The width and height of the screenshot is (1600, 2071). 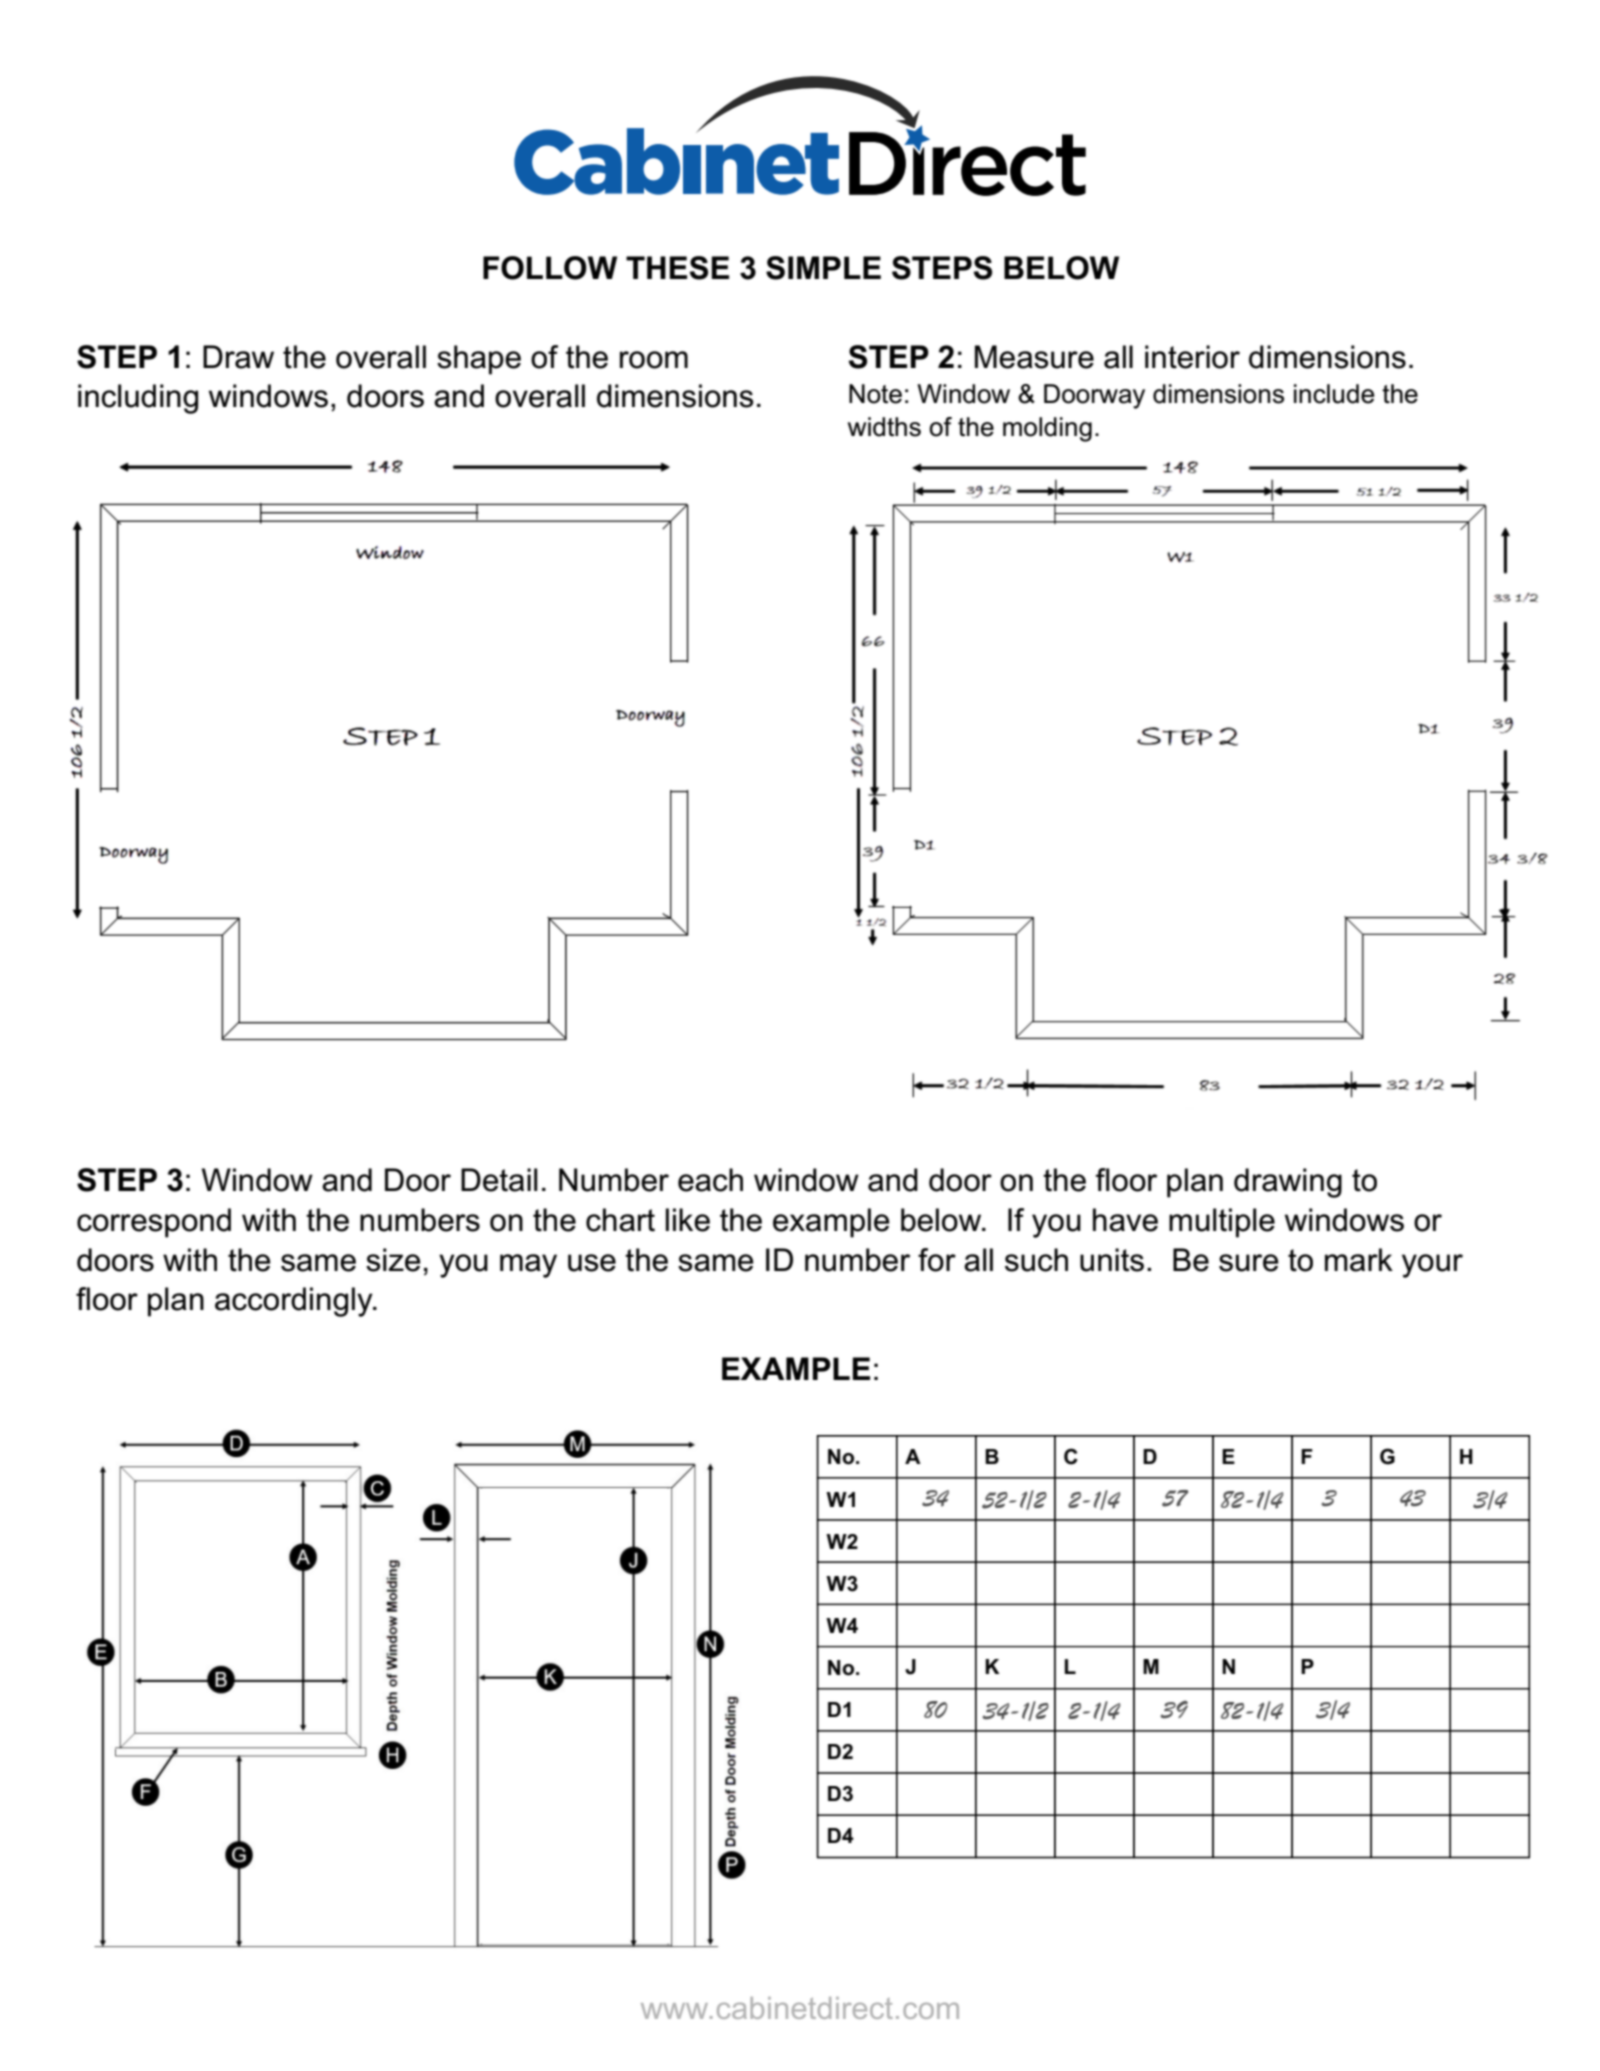 I want to click on each, so click(x=710, y=1180).
